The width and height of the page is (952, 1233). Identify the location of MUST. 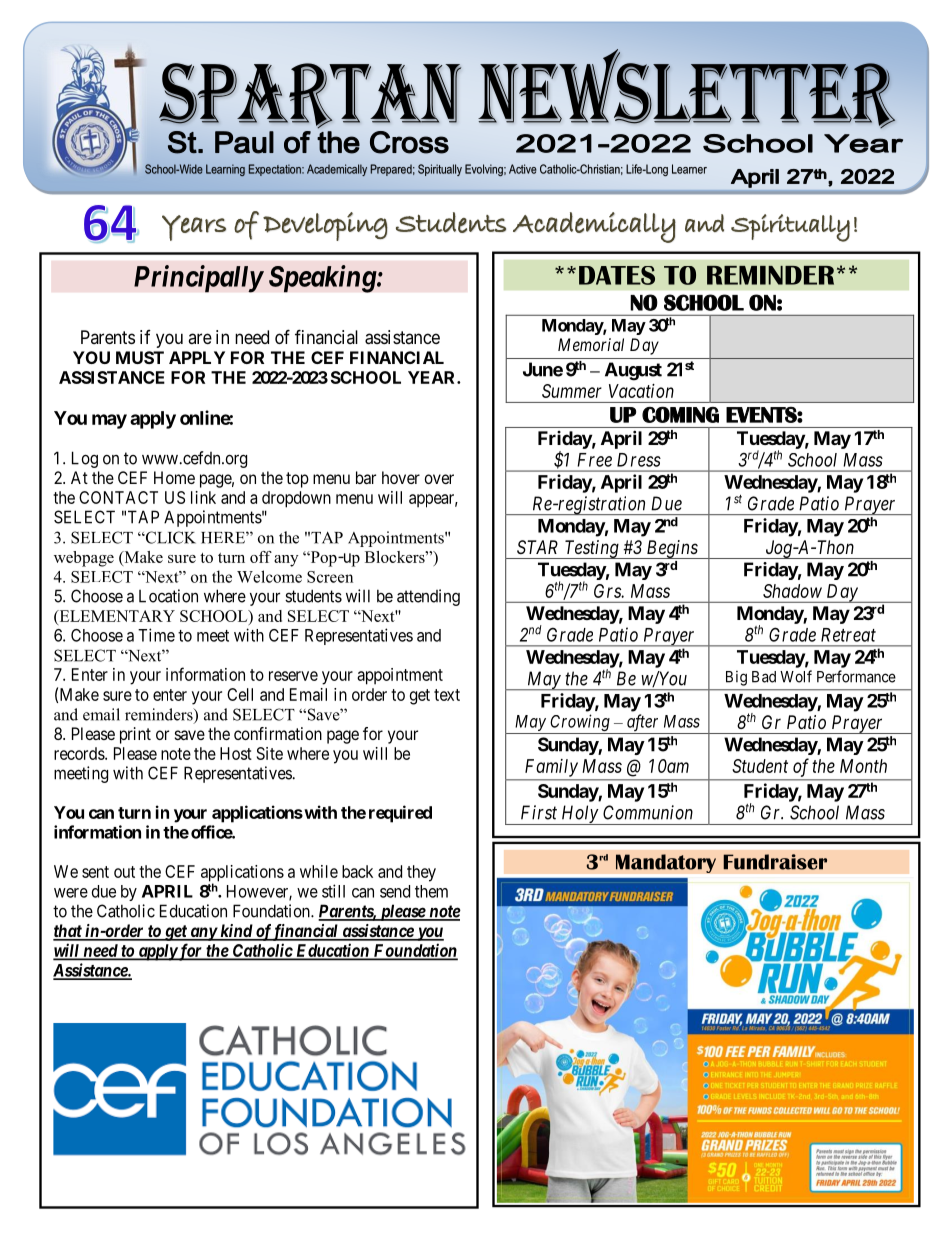
(140, 357).
